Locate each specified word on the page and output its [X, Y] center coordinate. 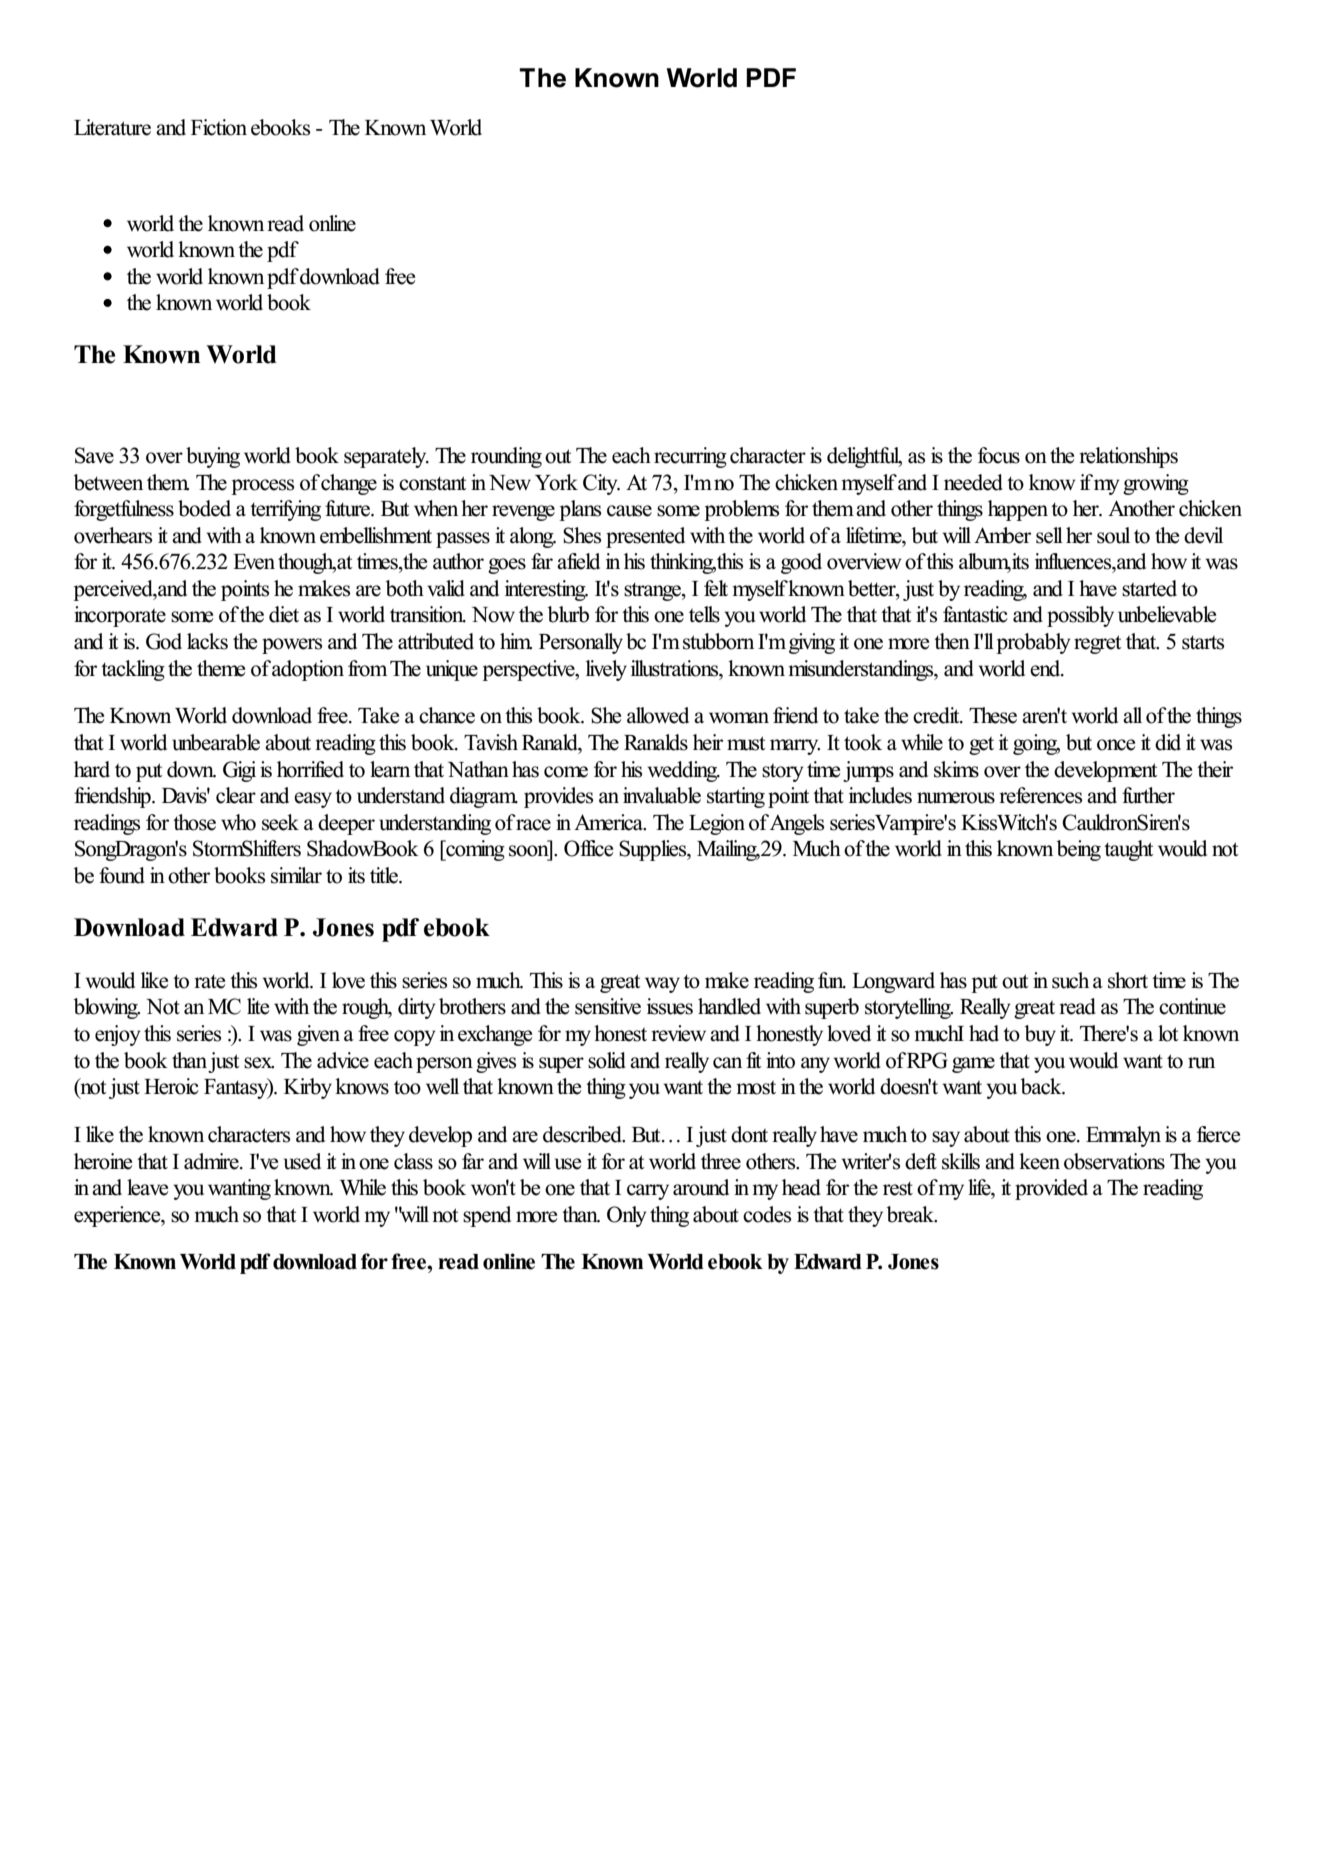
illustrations [676, 668]
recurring [690, 457]
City [601, 484]
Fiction [219, 127]
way [662, 985]
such [1070, 980]
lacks [207, 641]
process [262, 487]
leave [147, 1187]
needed [973, 482]
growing [1156, 484]
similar [296, 875]
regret [1098, 644]
